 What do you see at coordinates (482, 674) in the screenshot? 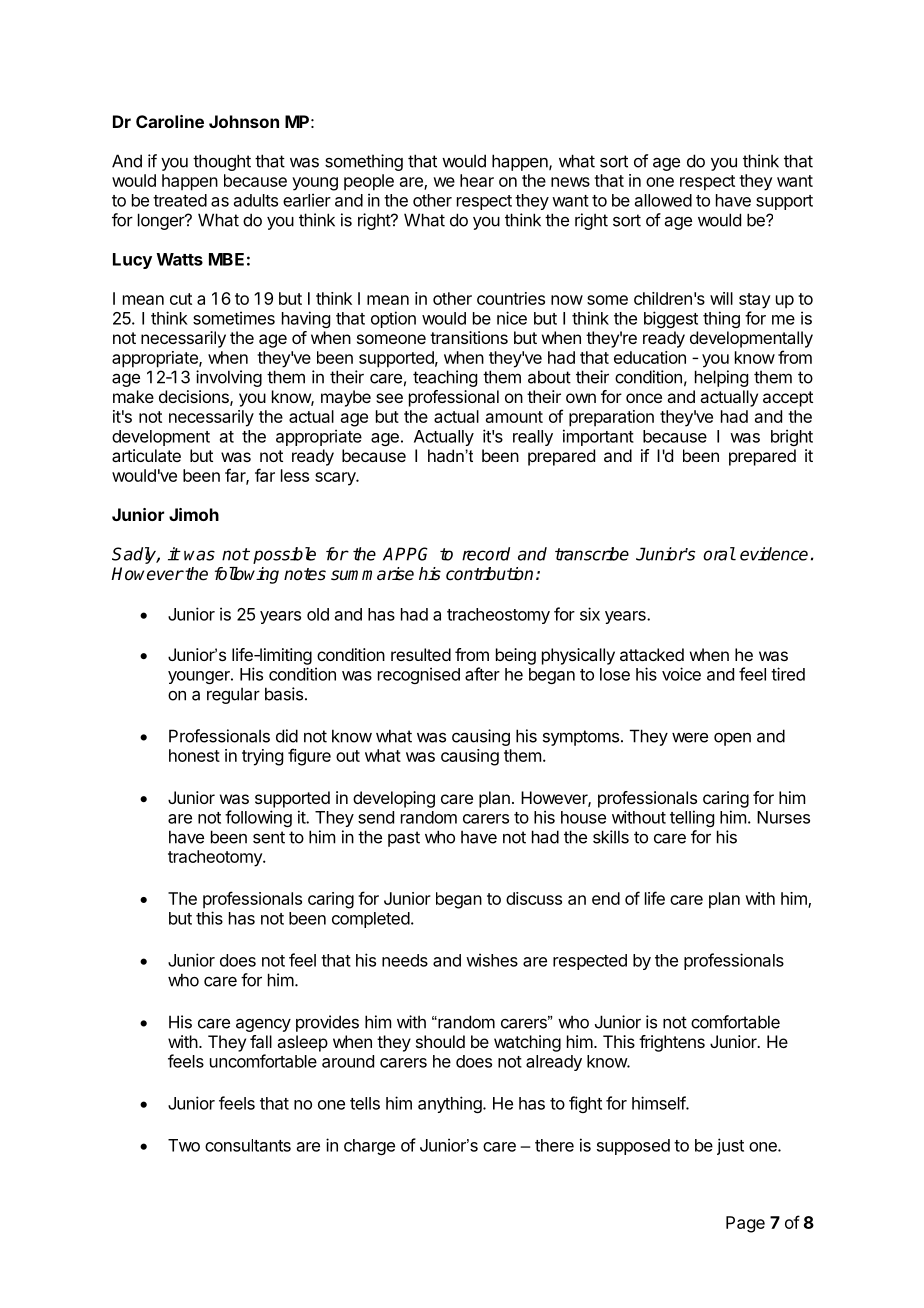
I see `after` at bounding box center [482, 674].
